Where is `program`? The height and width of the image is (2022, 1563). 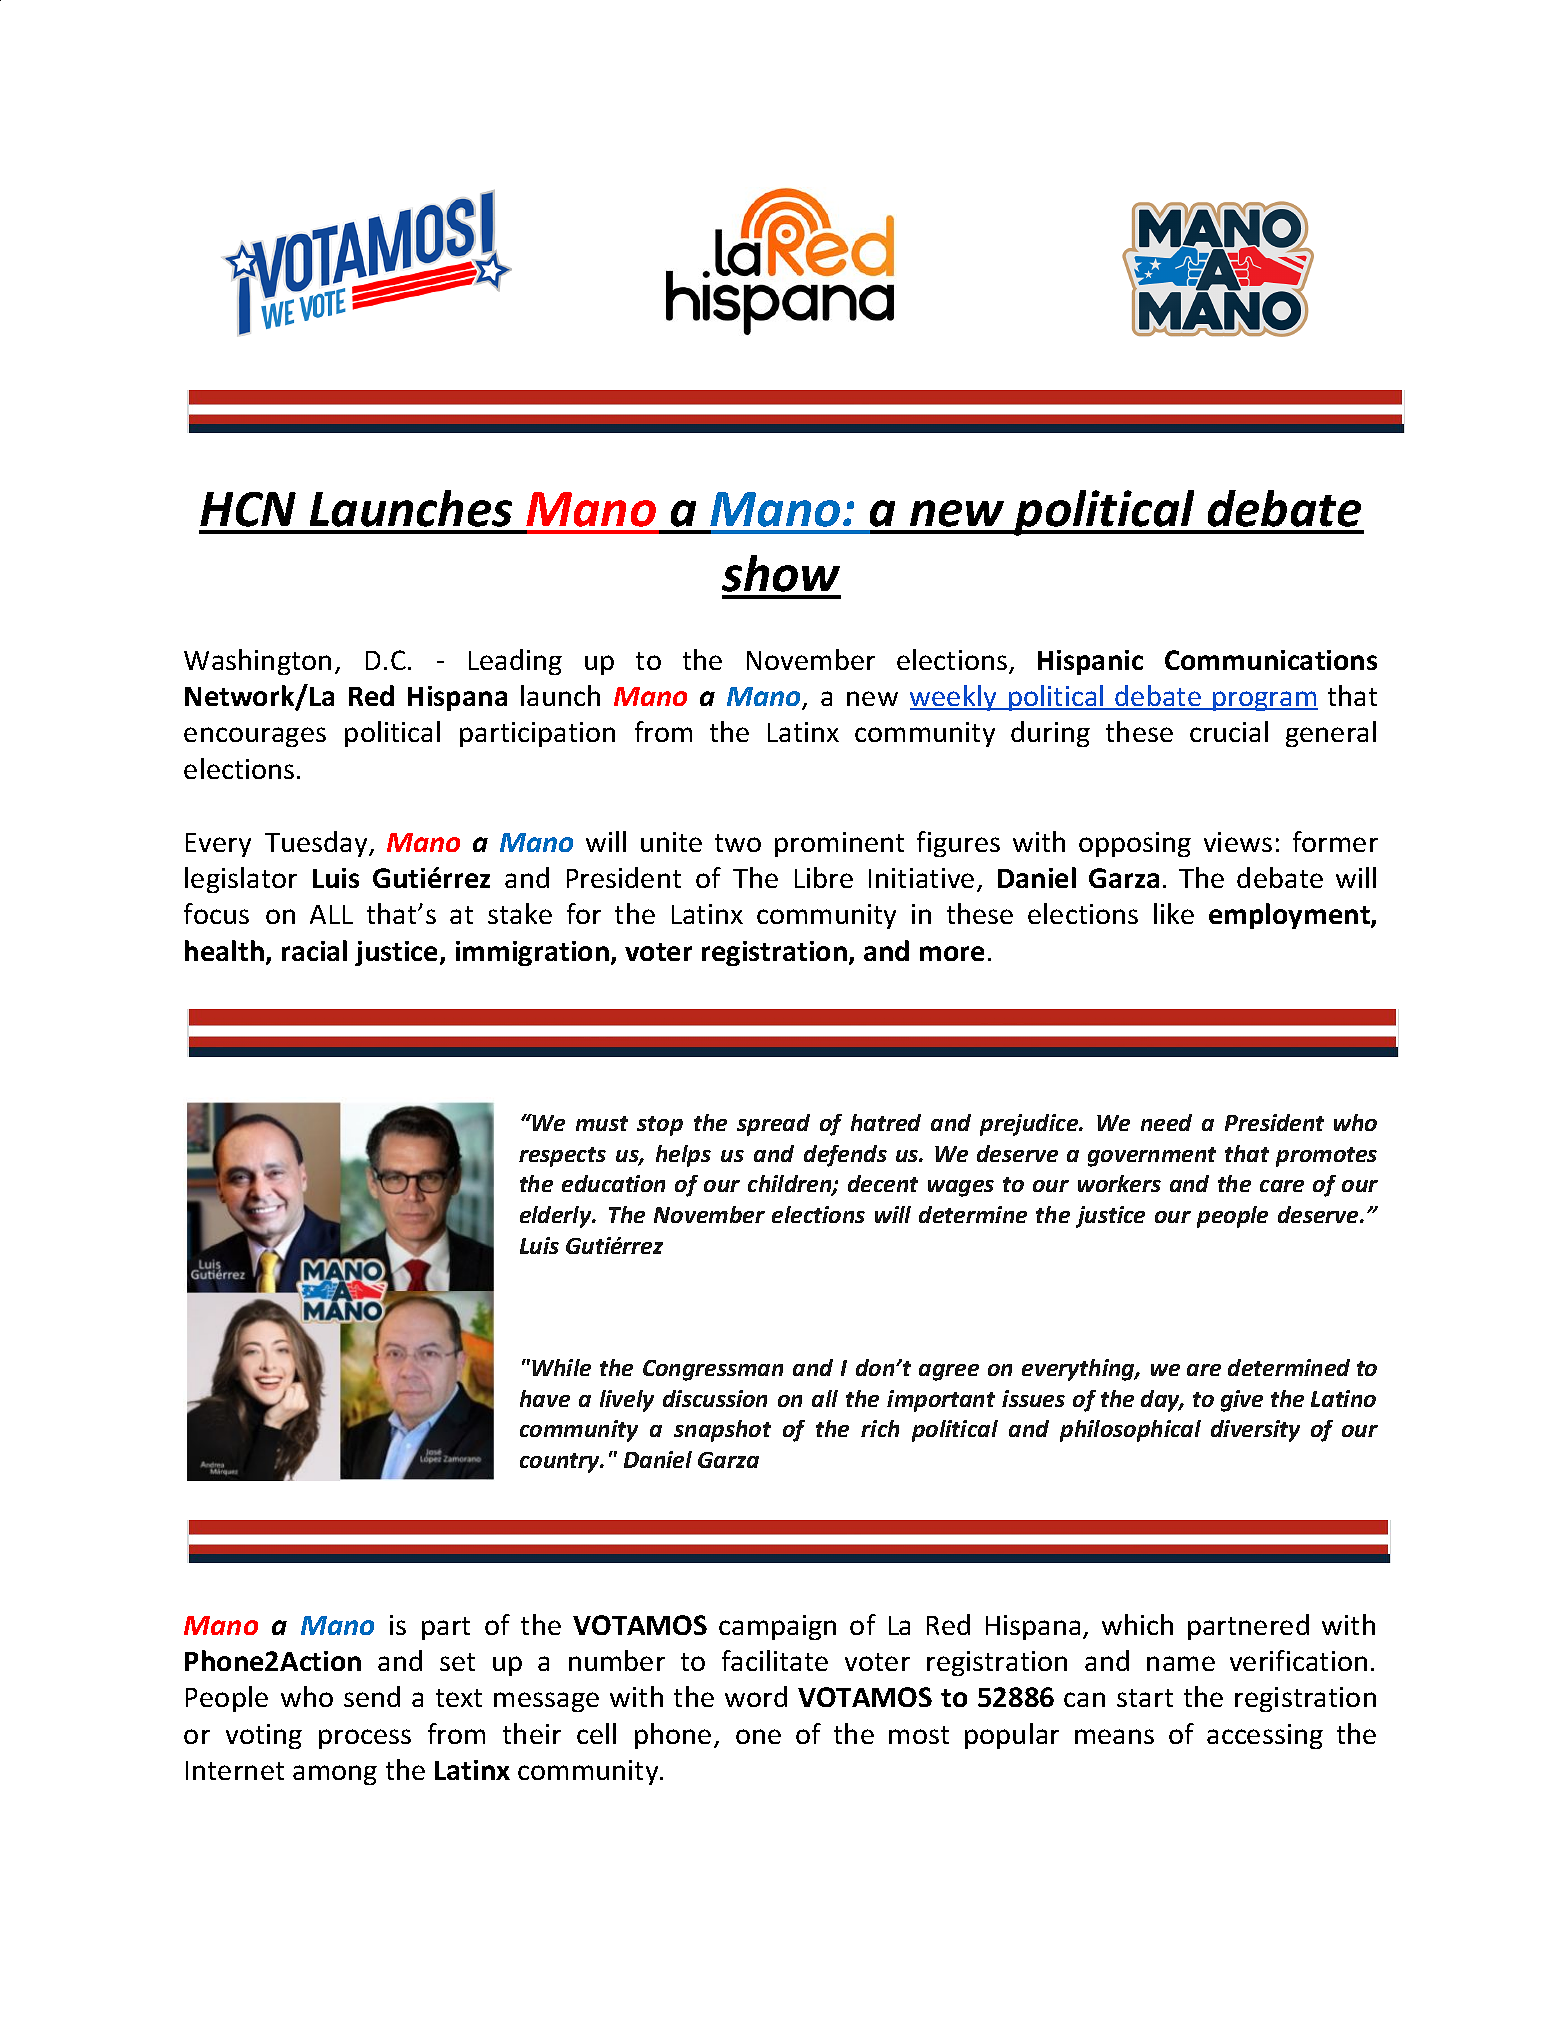 program is located at coordinates (1264, 701).
